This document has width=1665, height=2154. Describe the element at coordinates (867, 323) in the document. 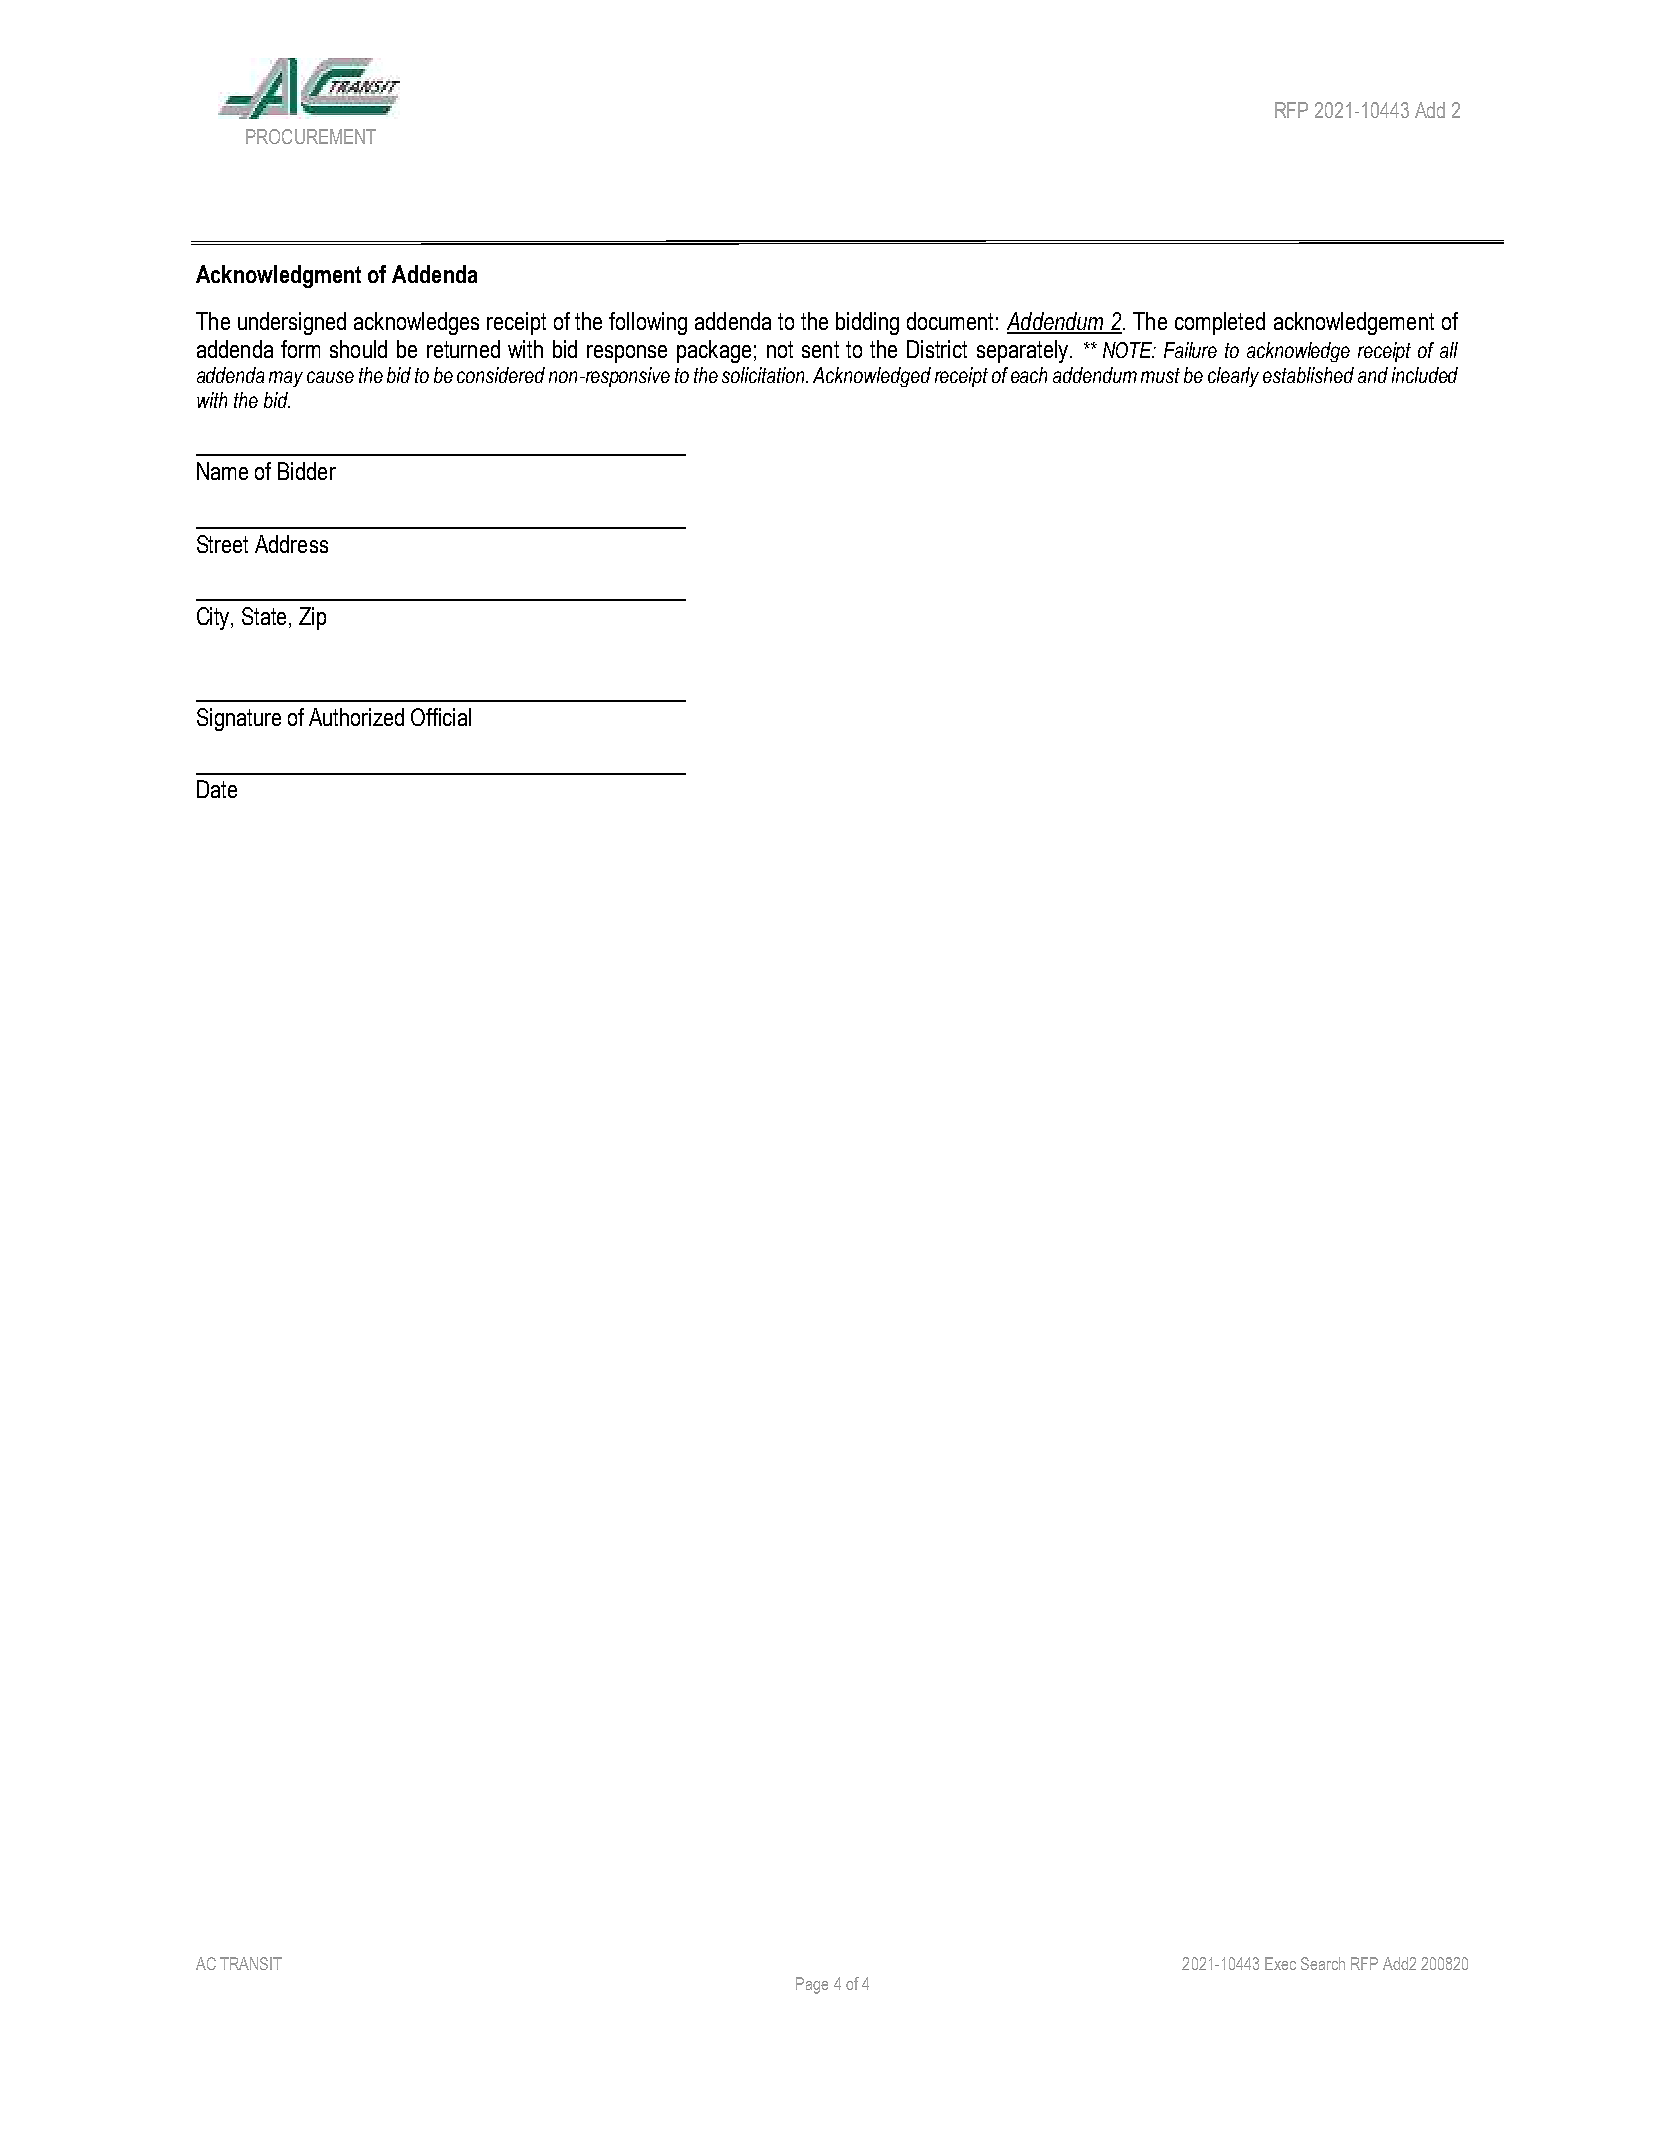

I see `bidding` at that location.
